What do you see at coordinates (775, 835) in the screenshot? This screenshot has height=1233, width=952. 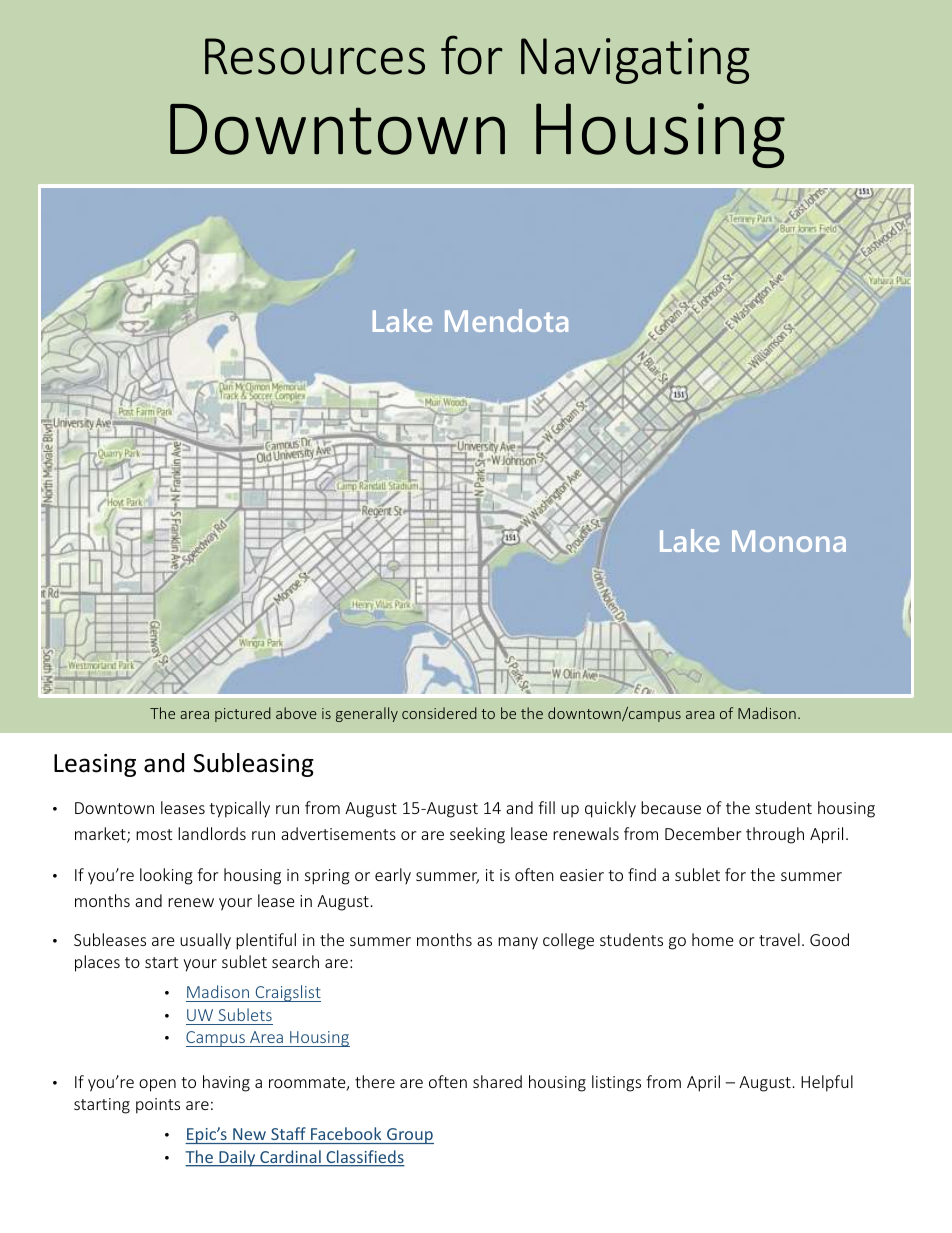 I see `through` at bounding box center [775, 835].
